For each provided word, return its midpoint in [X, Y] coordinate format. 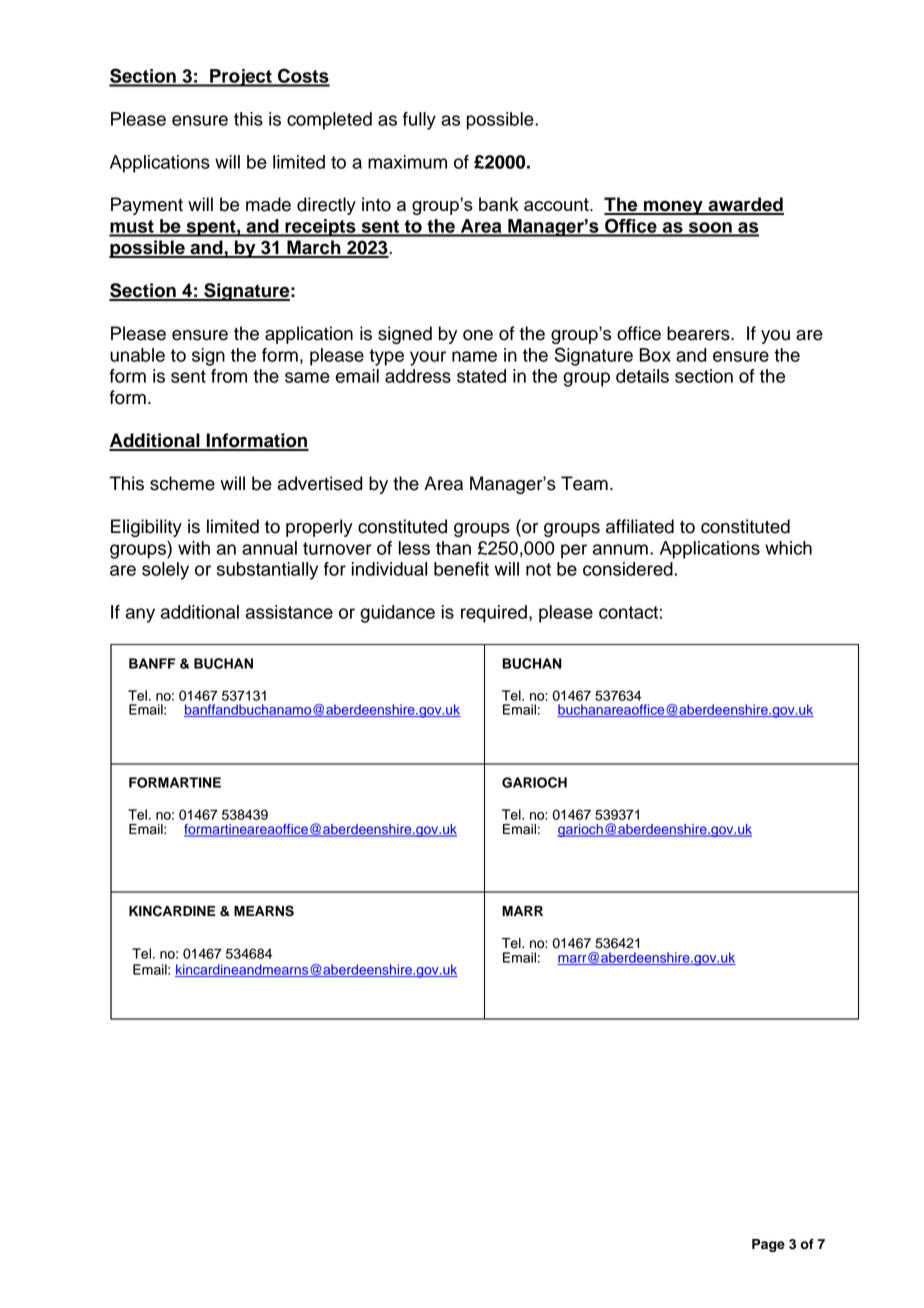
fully [419, 121]
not [538, 569]
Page [768, 1245]
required [494, 614]
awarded [745, 205]
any [140, 615]
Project [241, 78]
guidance [397, 614]
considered [628, 569]
